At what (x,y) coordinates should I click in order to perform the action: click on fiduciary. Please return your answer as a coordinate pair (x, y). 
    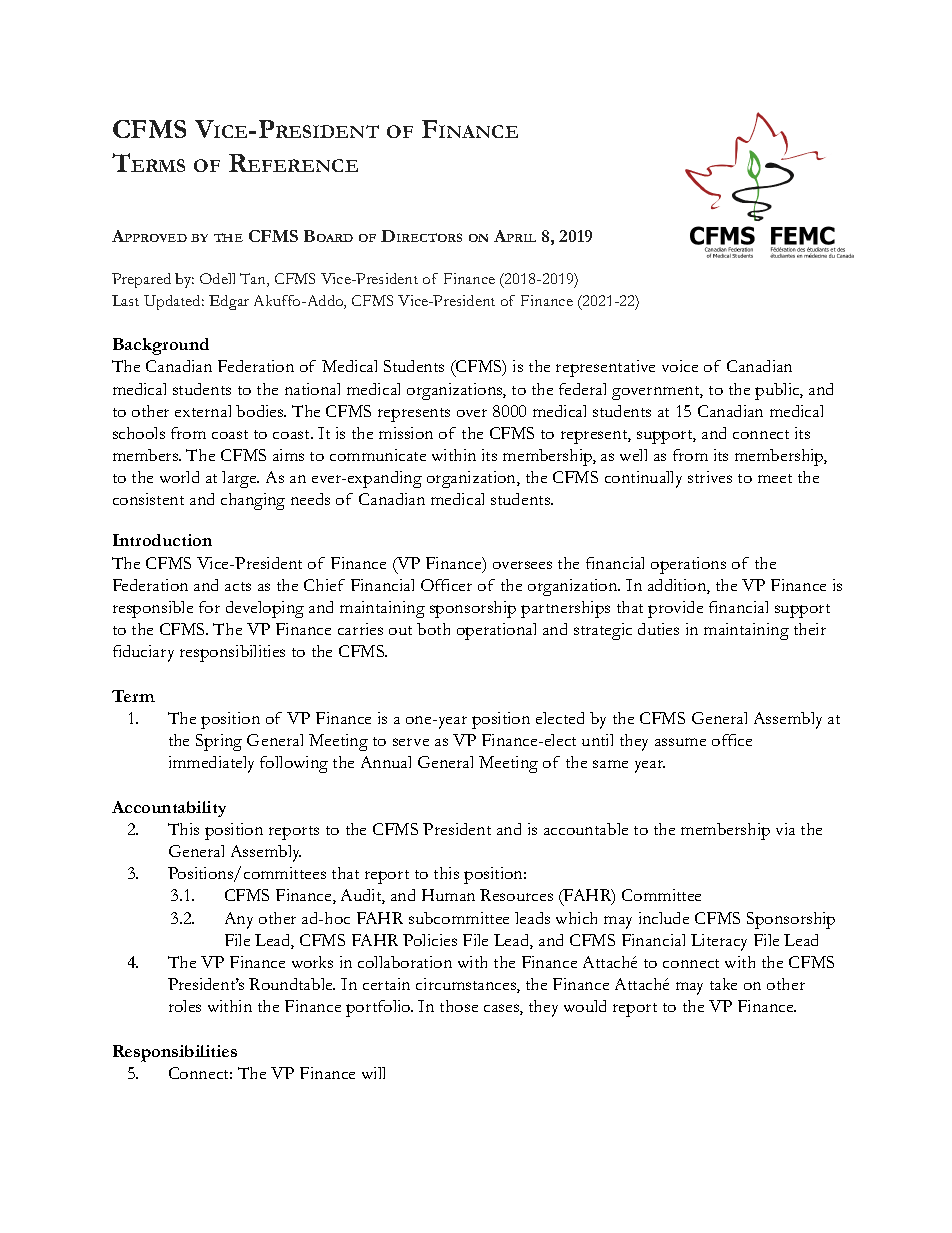
    Looking at the image, I should click on (143, 653).
